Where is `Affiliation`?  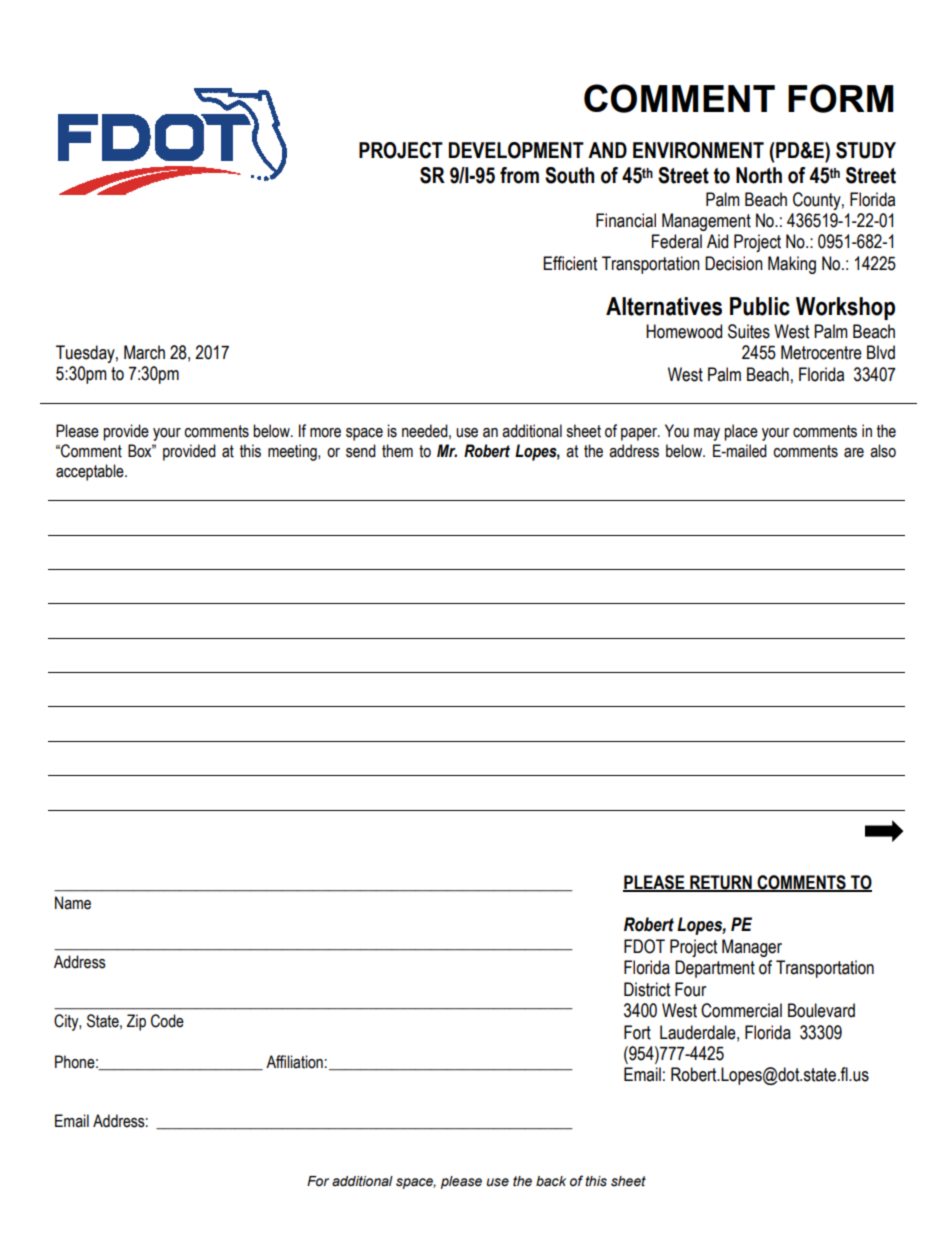 Affiliation is located at coordinates (294, 1062).
